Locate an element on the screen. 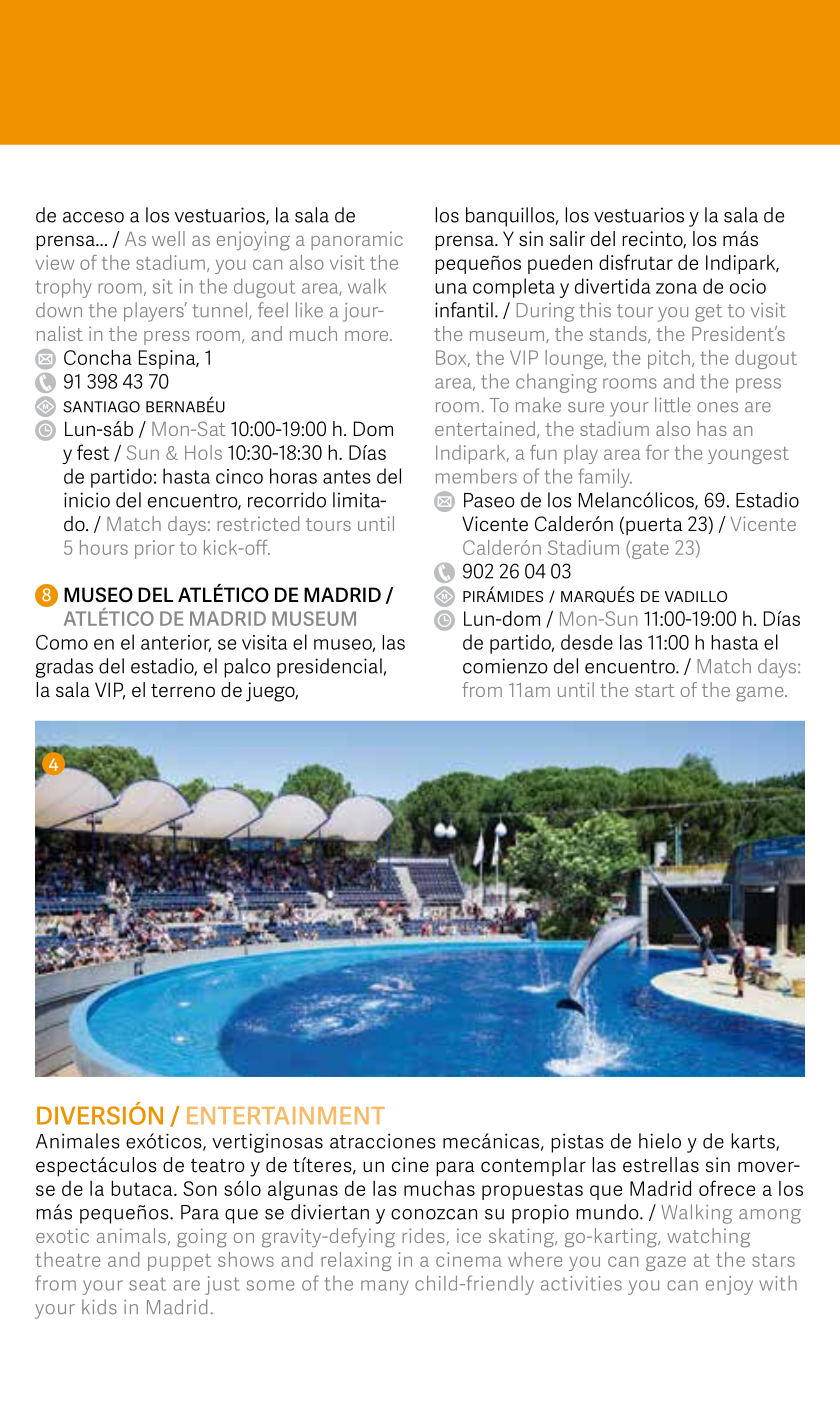 The height and width of the screenshot is (1402, 840). rides is located at coordinates (423, 1235).
